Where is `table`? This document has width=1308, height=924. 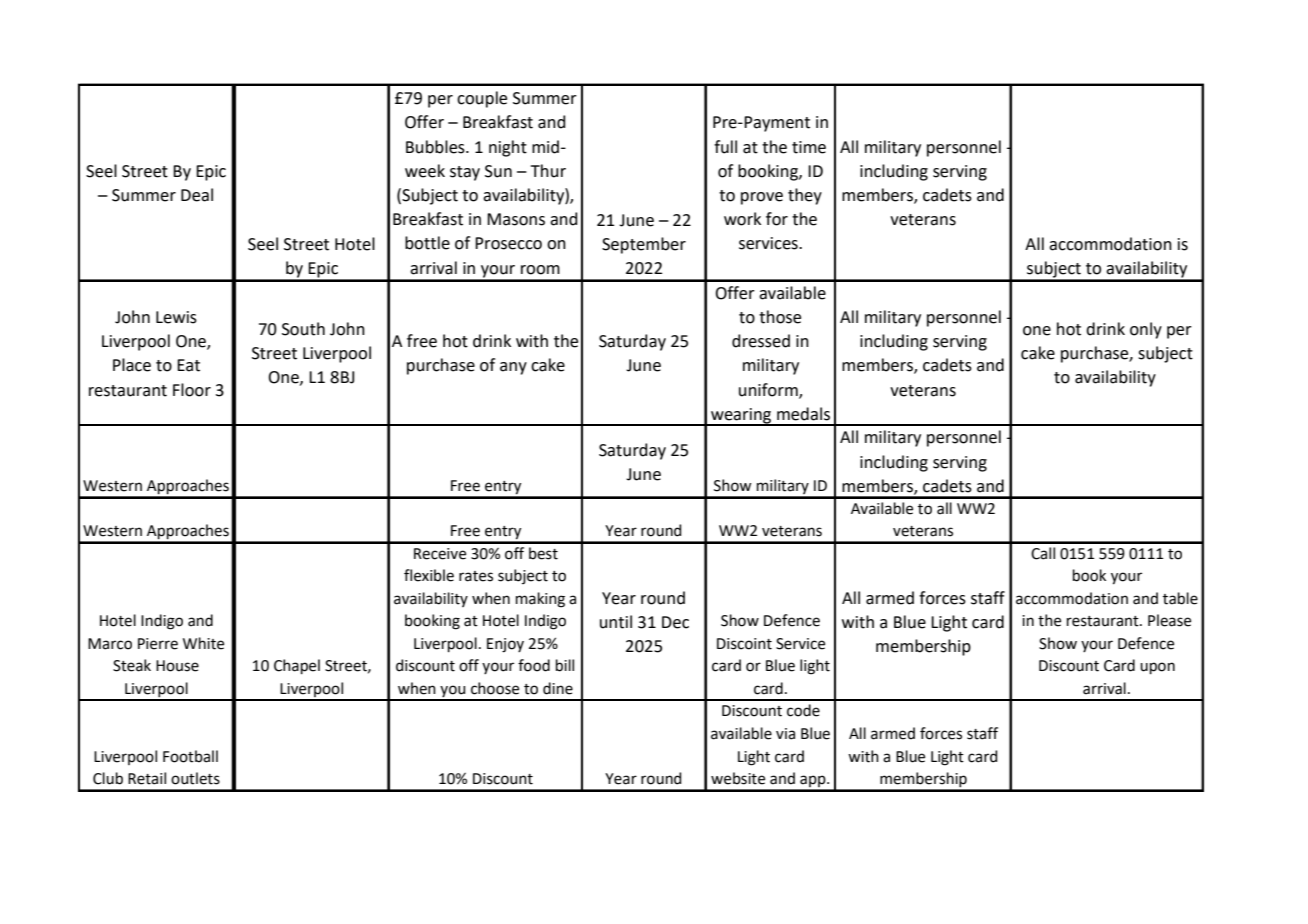 table is located at coordinates (1180, 598).
